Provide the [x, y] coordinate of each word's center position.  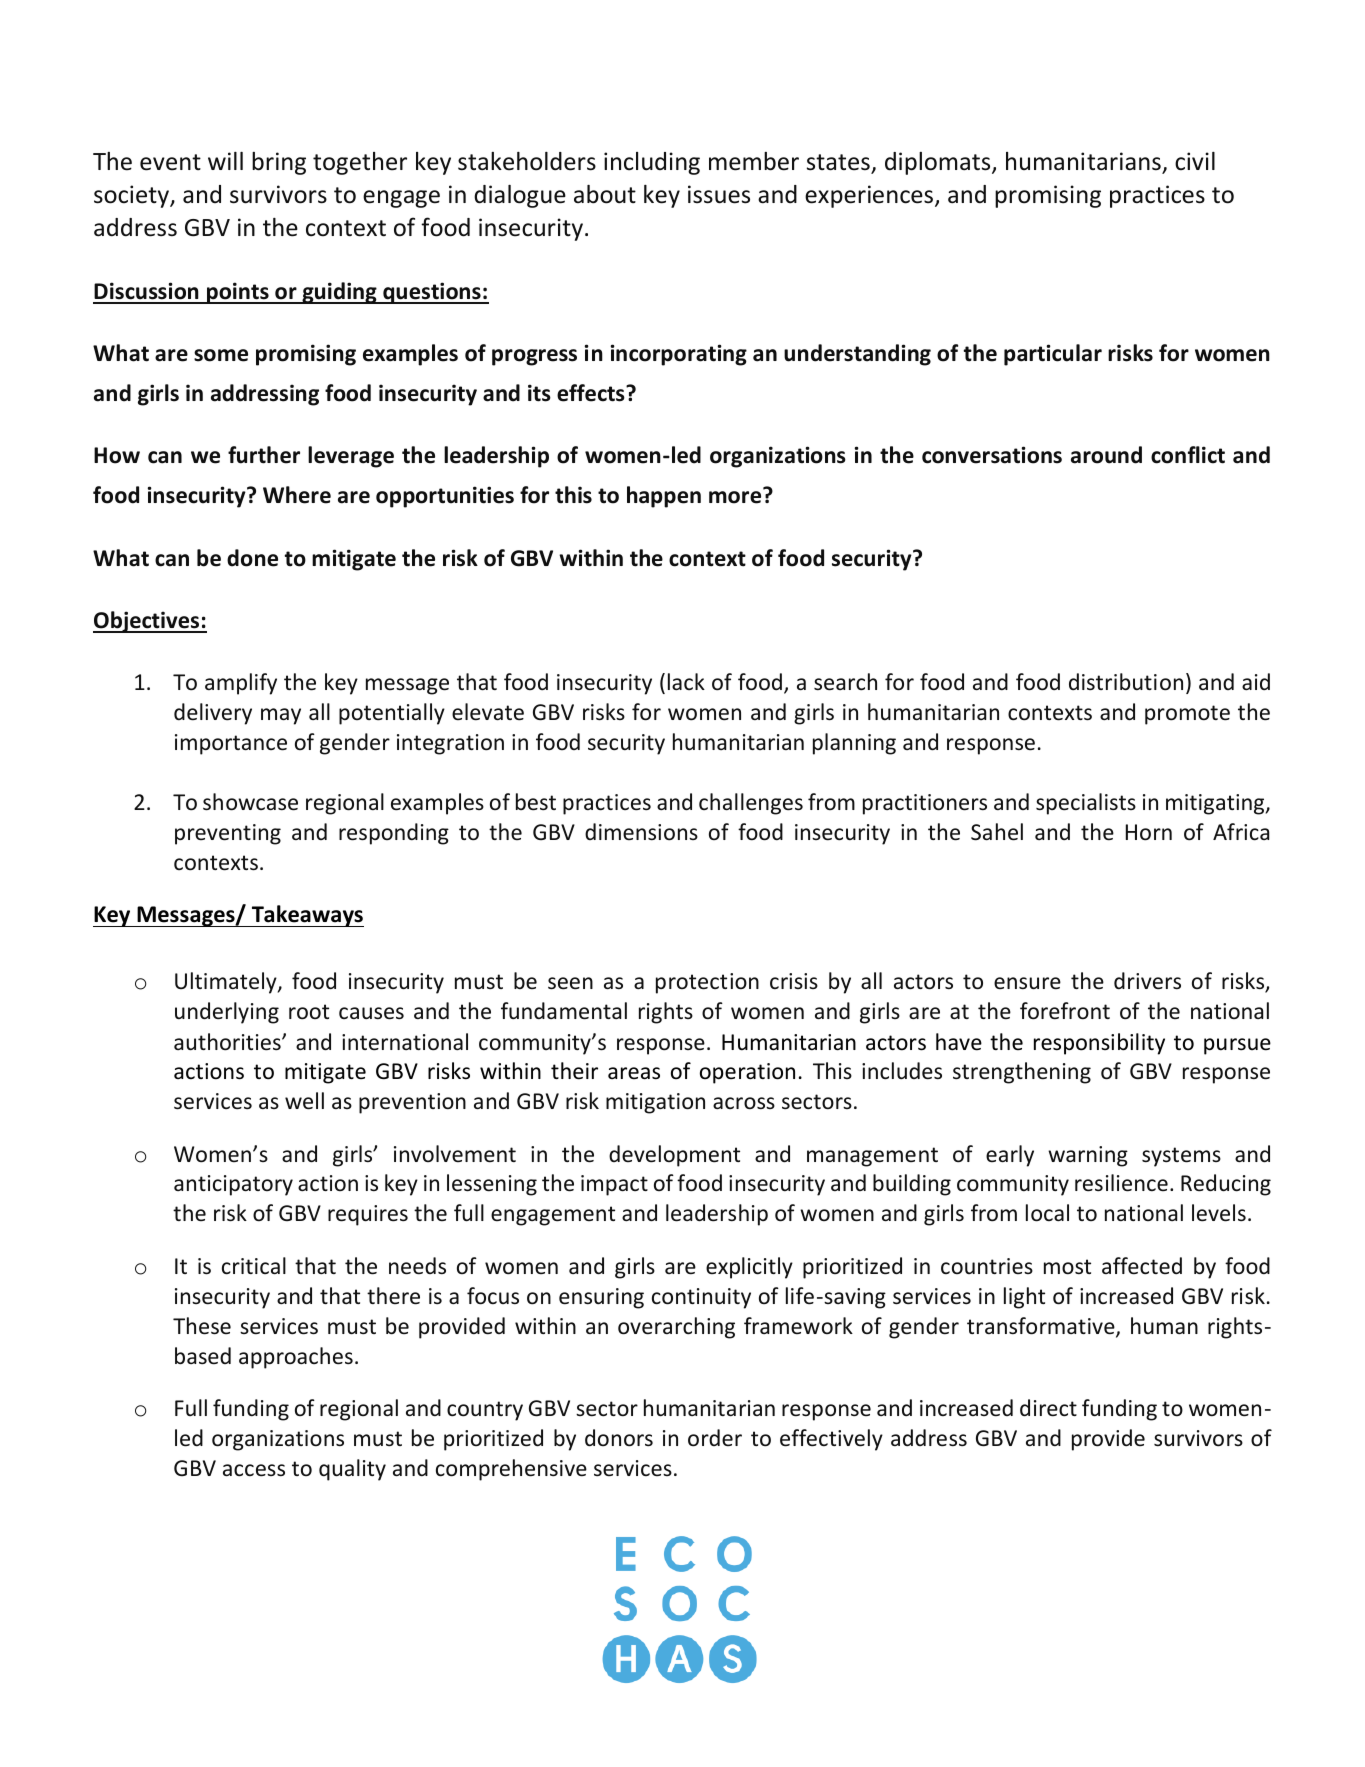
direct [1048, 1408]
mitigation [655, 1103]
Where [297, 495]
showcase [250, 802]
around [1106, 455]
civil [1195, 161]
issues [719, 194]
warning [1088, 1156]
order [715, 1438]
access [254, 1470]
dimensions [641, 832]
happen [664, 497]
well [304, 1101]
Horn [1149, 832]
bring [279, 163]
